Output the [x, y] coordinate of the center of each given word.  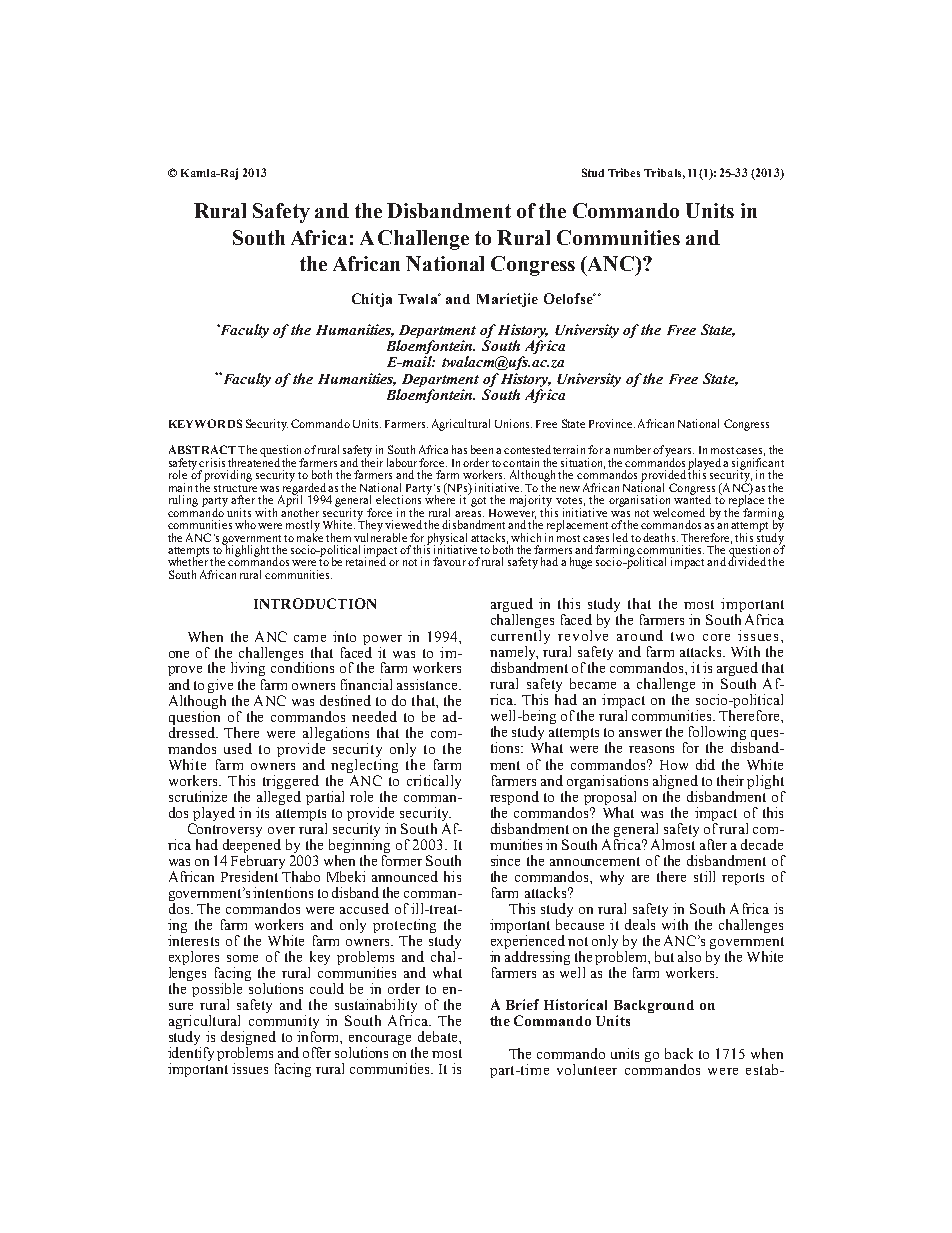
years [679, 453]
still [704, 876]
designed [248, 1039]
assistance [428, 684]
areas [469, 514]
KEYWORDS [205, 423]
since [505, 860]
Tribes [624, 172]
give [220, 686]
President [249, 876]
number [632, 449]
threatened [254, 461]
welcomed [679, 512]
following [717, 734]
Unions [513, 423]
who [245, 524]
